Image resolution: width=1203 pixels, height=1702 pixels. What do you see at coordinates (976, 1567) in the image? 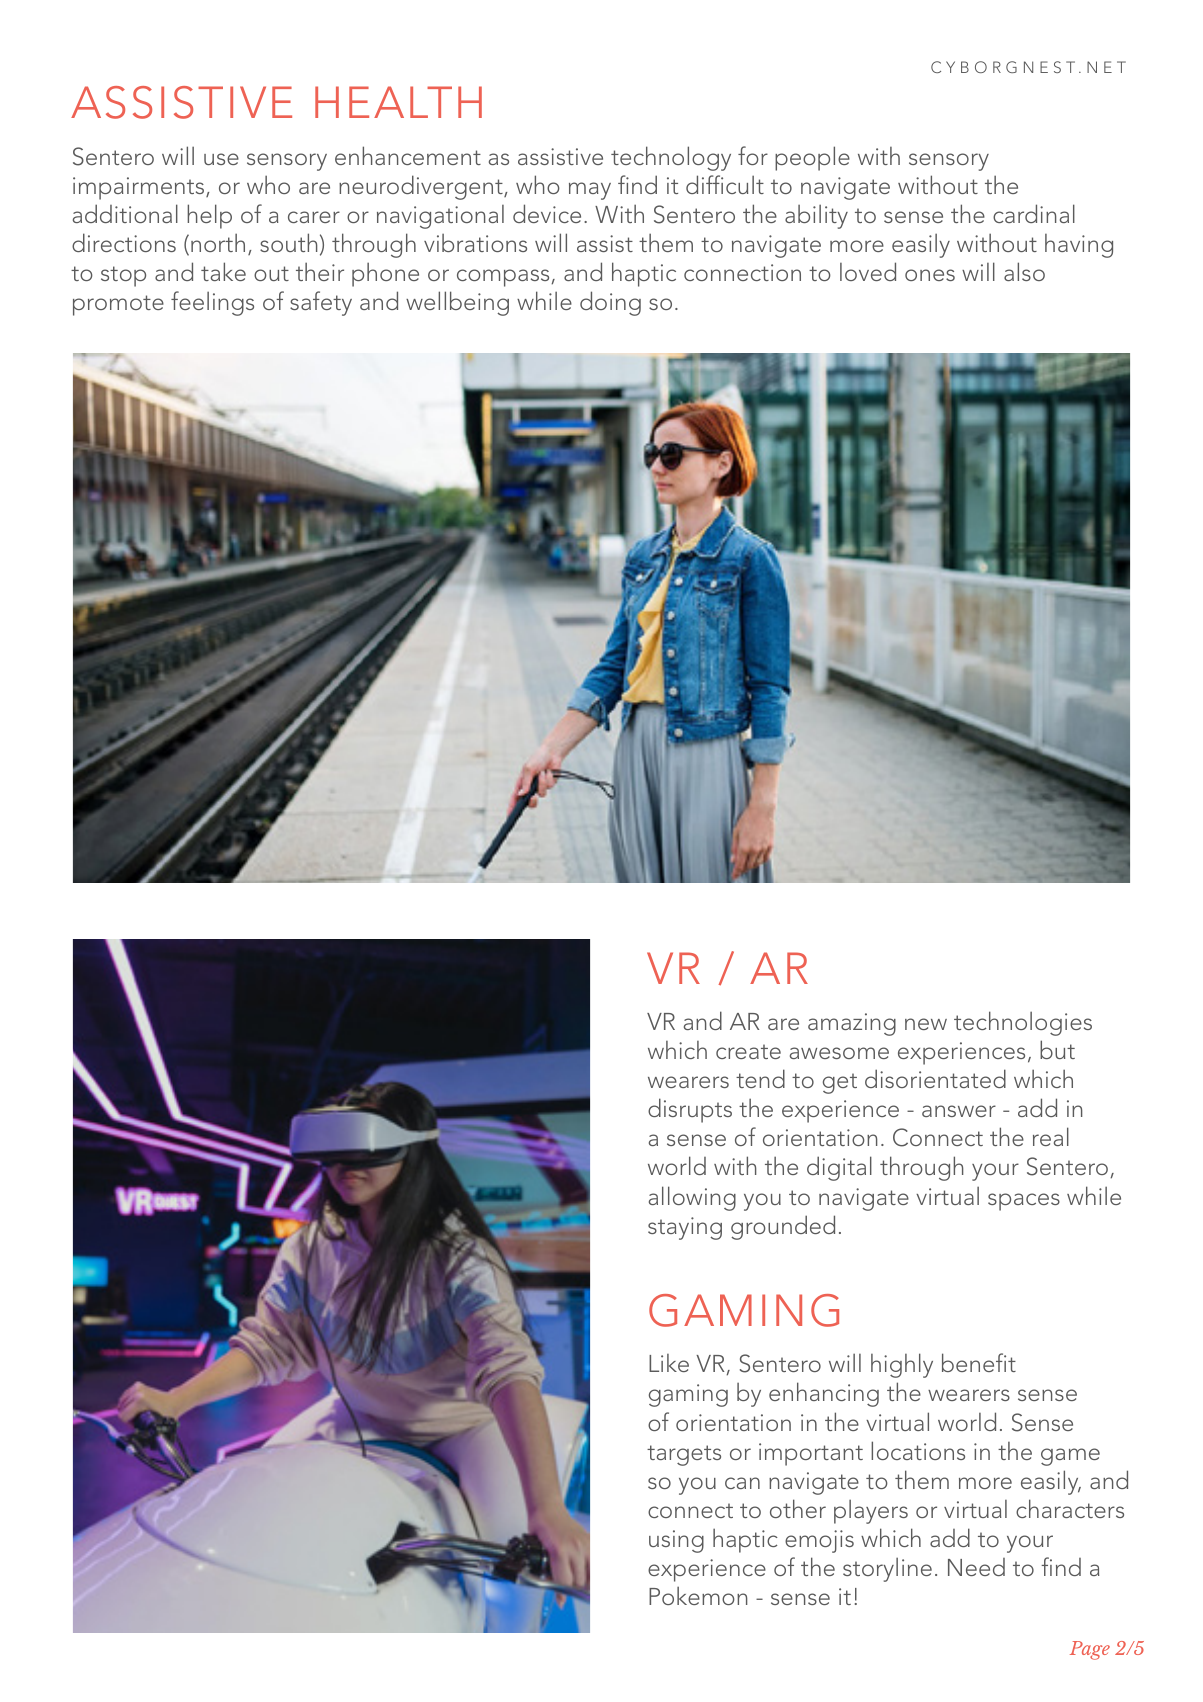
I see `Need` at bounding box center [976, 1567].
